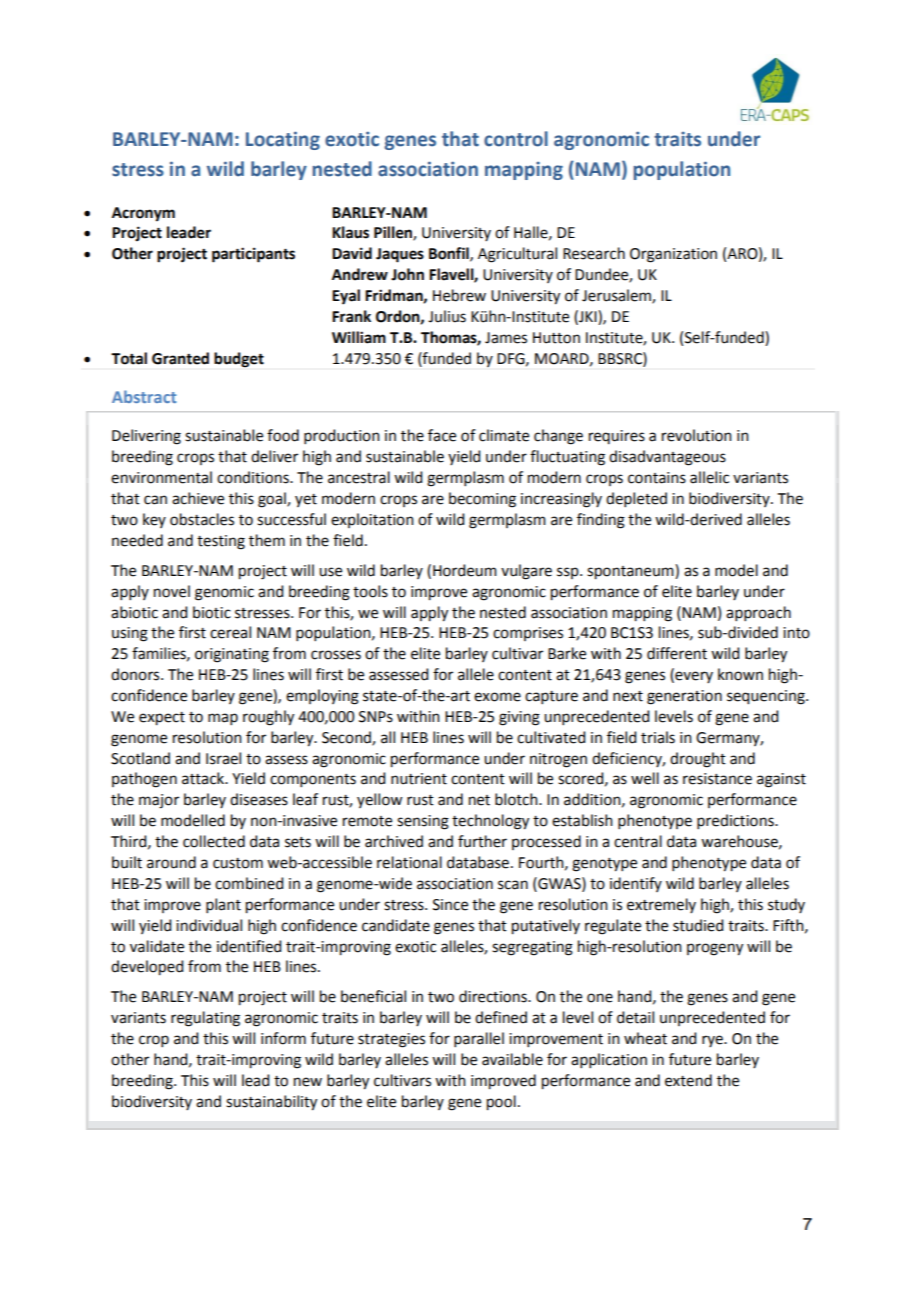  I want to click on revolution, so click(697, 435).
